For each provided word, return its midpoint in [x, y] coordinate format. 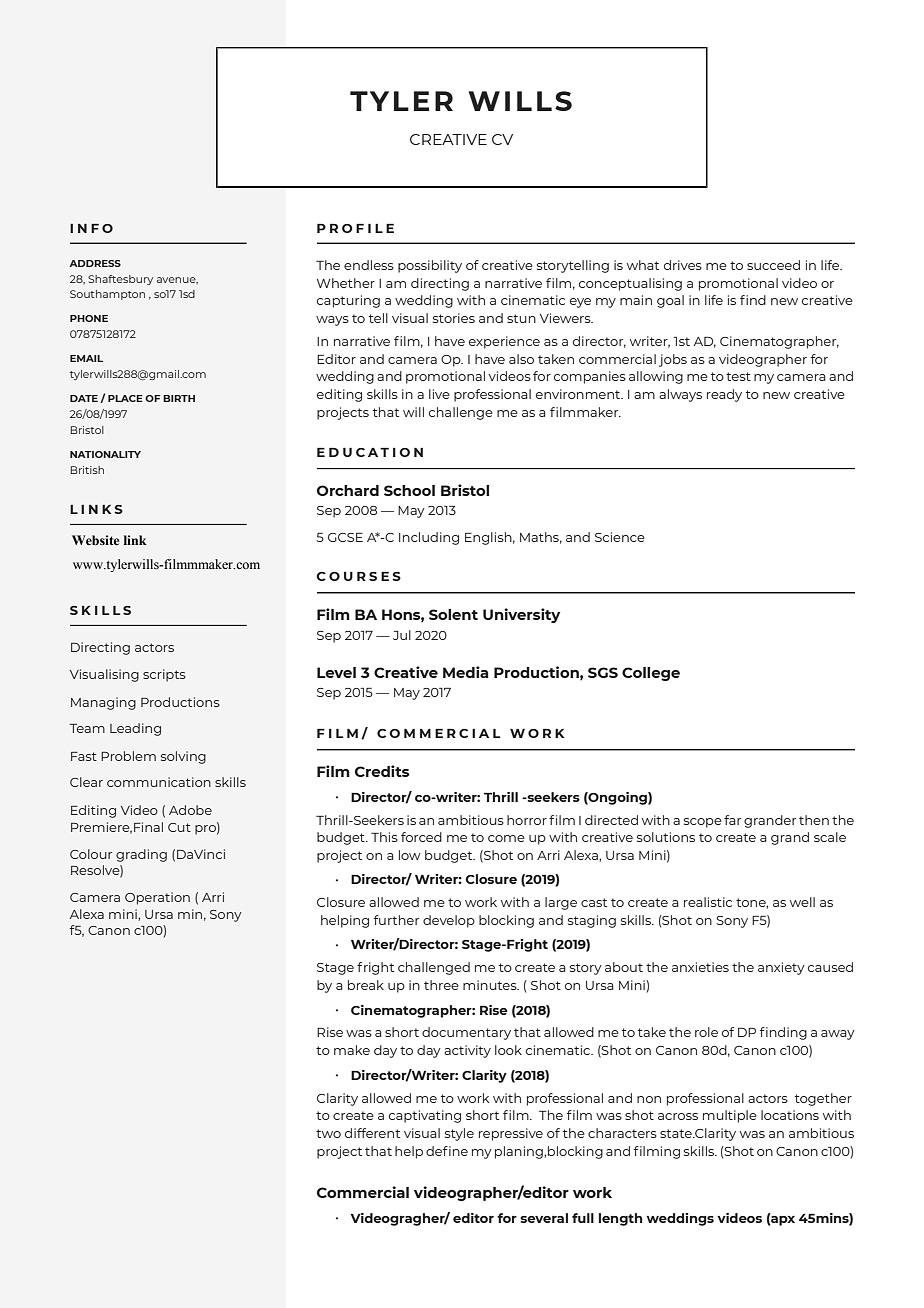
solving [183, 757]
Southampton [107, 295]
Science [620, 537]
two [328, 1133]
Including [429, 538]
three [441, 985]
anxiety [781, 968]
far [732, 820]
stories [454, 318]
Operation [157, 898]
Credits [382, 771]
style [459, 1134]
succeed [773, 265]
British [87, 470]
